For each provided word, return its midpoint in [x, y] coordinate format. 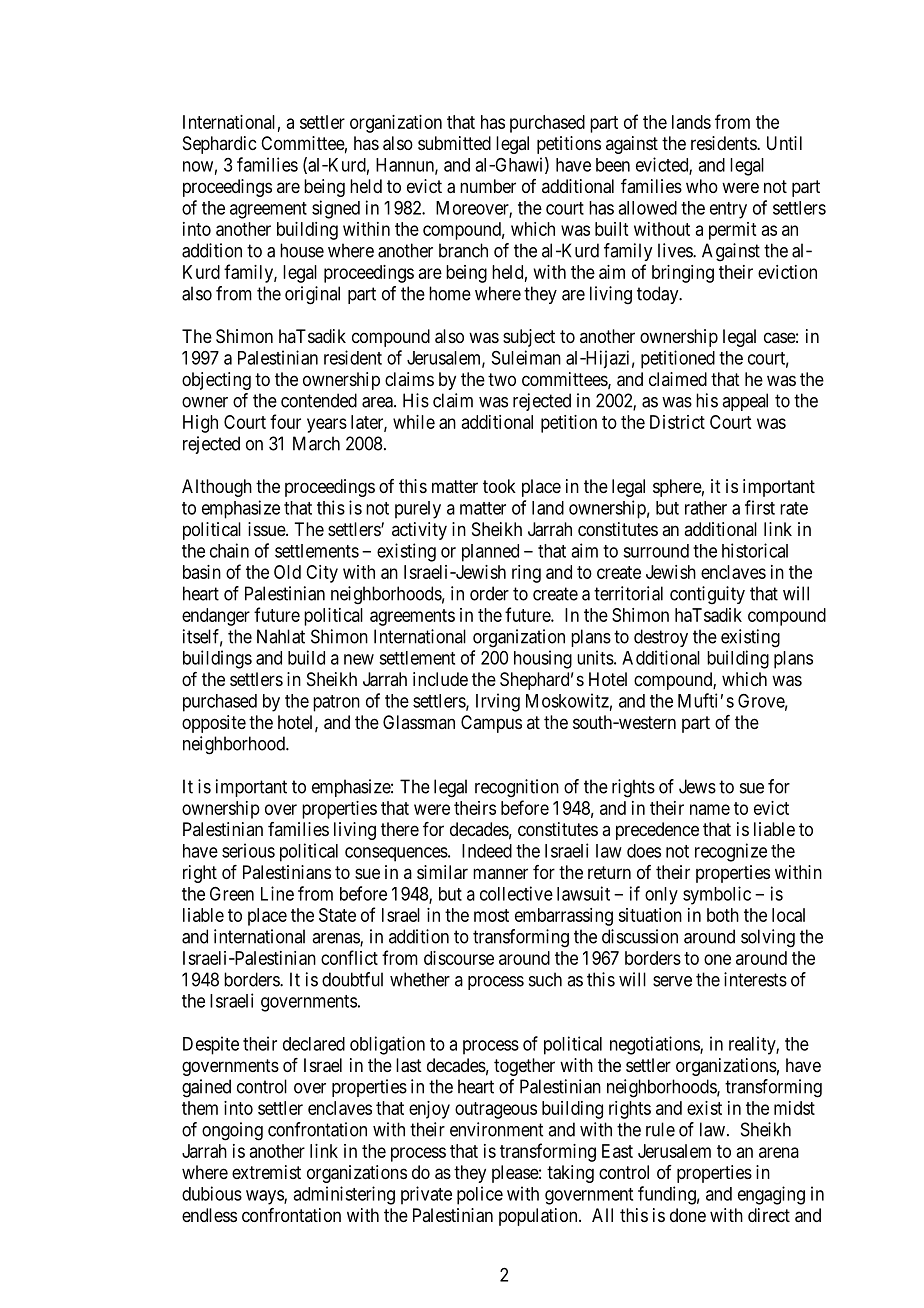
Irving [498, 702]
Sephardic [219, 145]
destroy [661, 638]
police [480, 1195]
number [488, 186]
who [702, 186]
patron [336, 703]
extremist [266, 1172]
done [688, 1215]
